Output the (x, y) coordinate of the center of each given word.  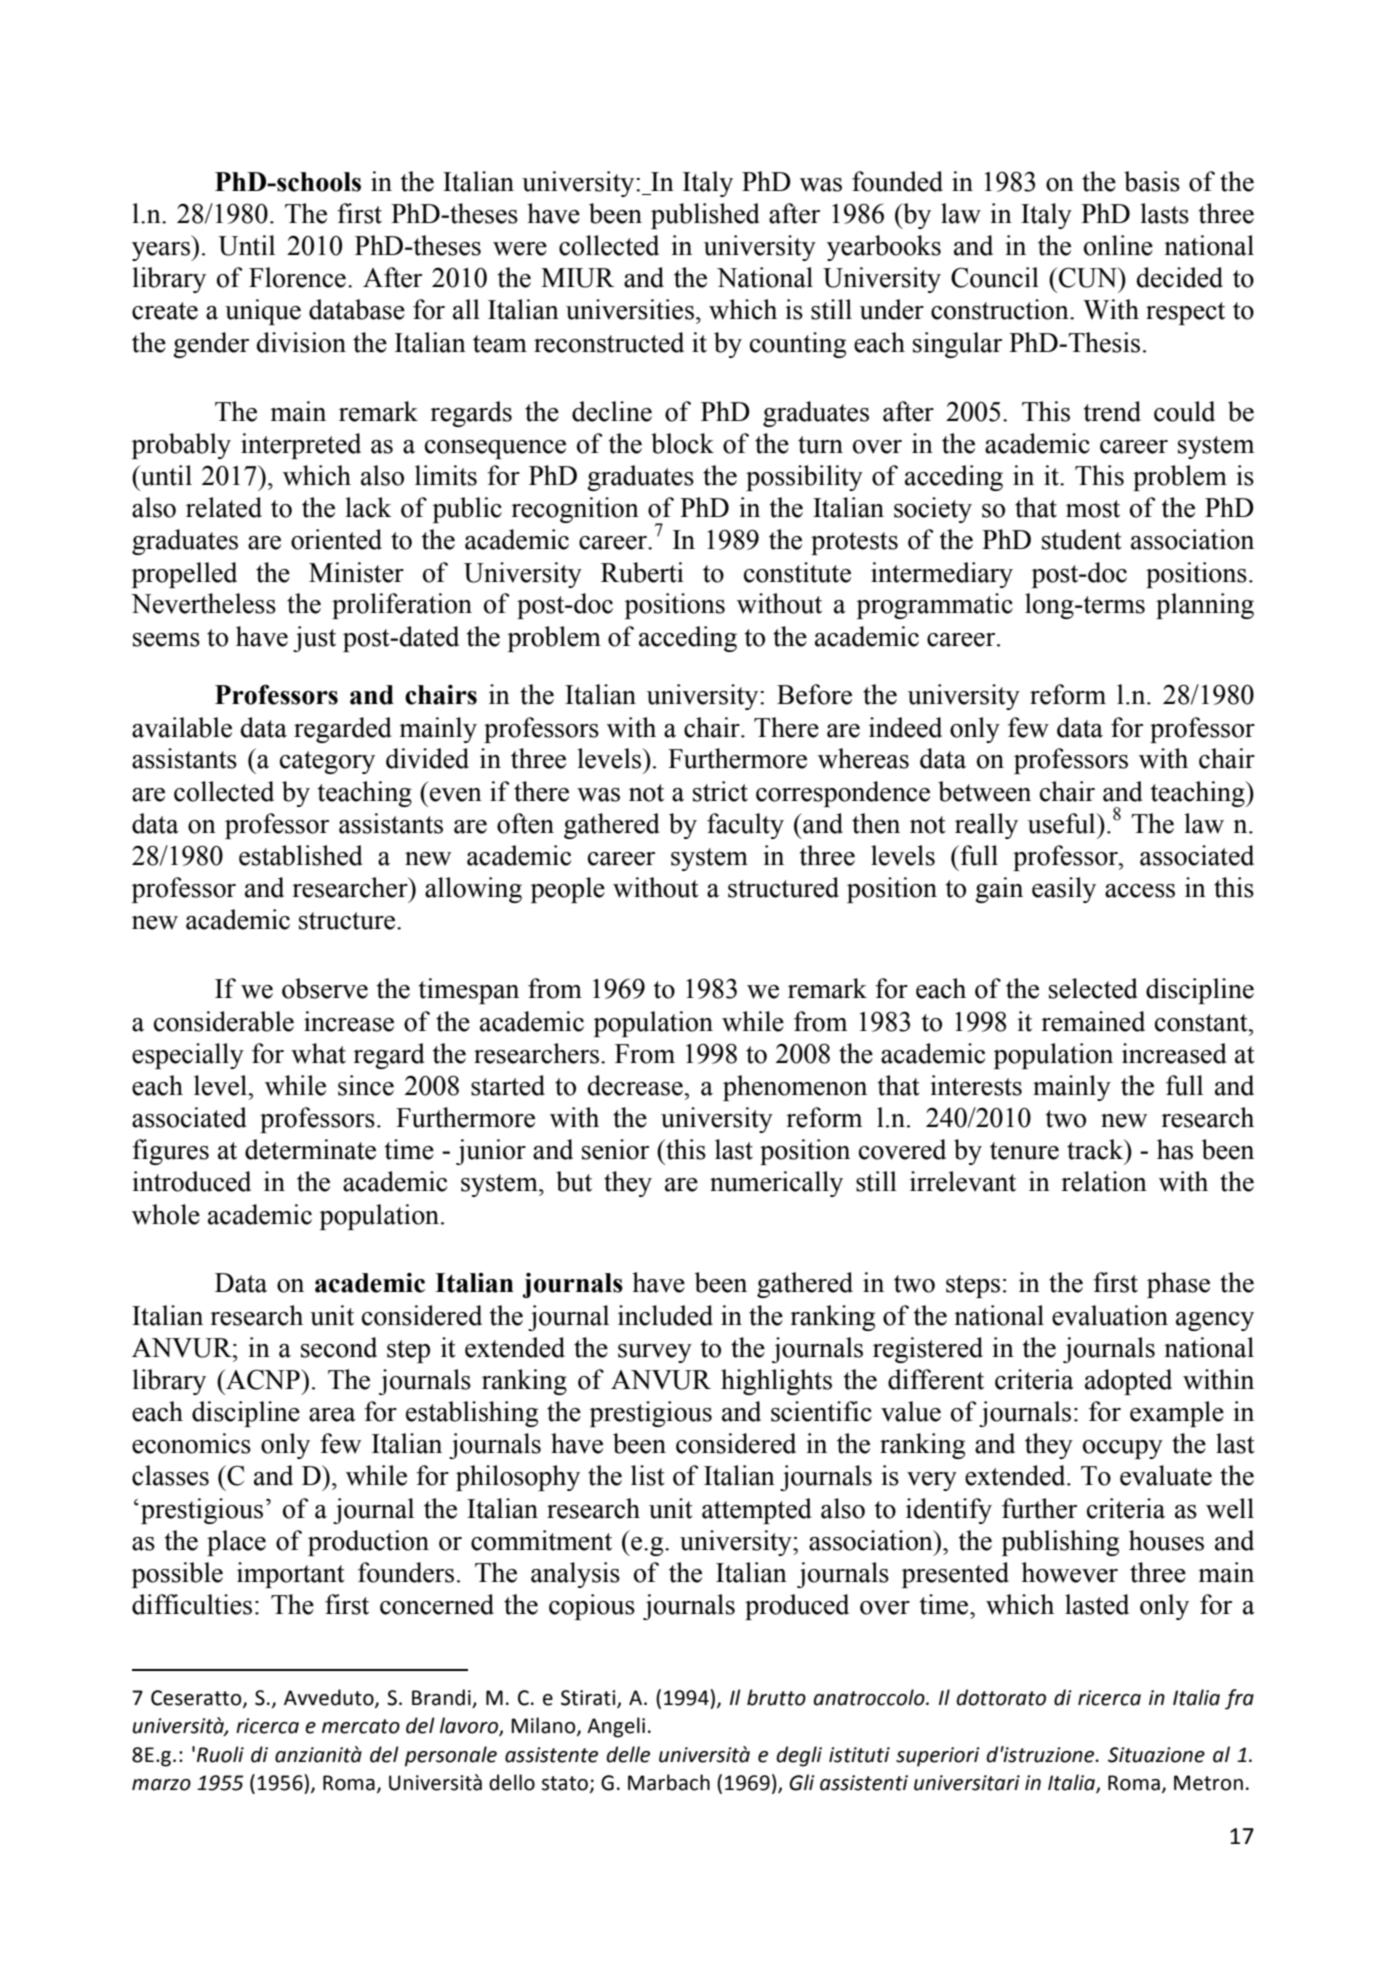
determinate (310, 1149)
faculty (745, 826)
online (1118, 245)
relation (1104, 1181)
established (301, 855)
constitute (797, 572)
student (1082, 539)
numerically (776, 1184)
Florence (297, 277)
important (291, 1575)
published (705, 216)
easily (1064, 890)
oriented (336, 539)
